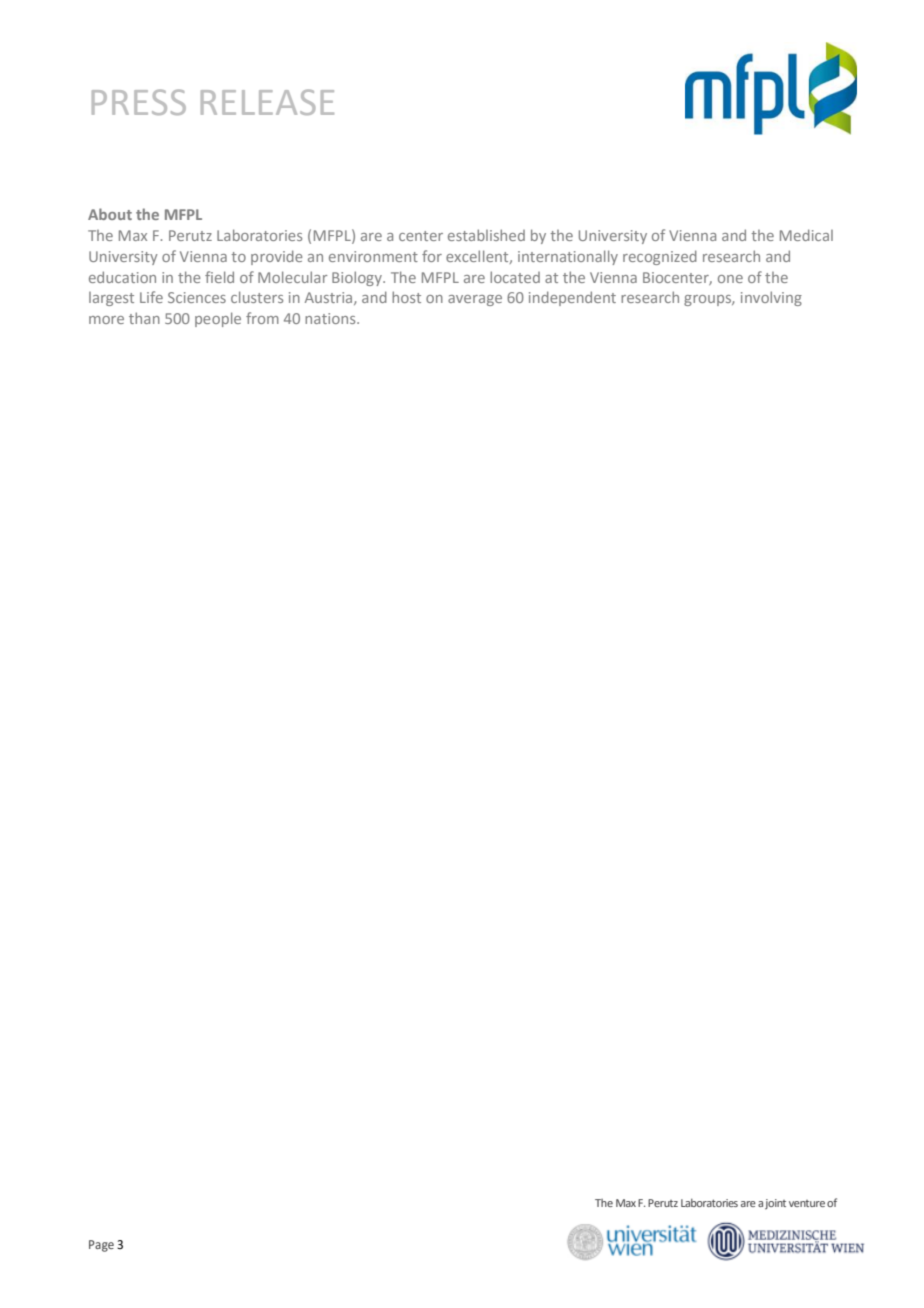 This screenshot has height=1308, width=924. Describe the element at coordinates (101, 1246) in the screenshot. I see `Page` at that location.
